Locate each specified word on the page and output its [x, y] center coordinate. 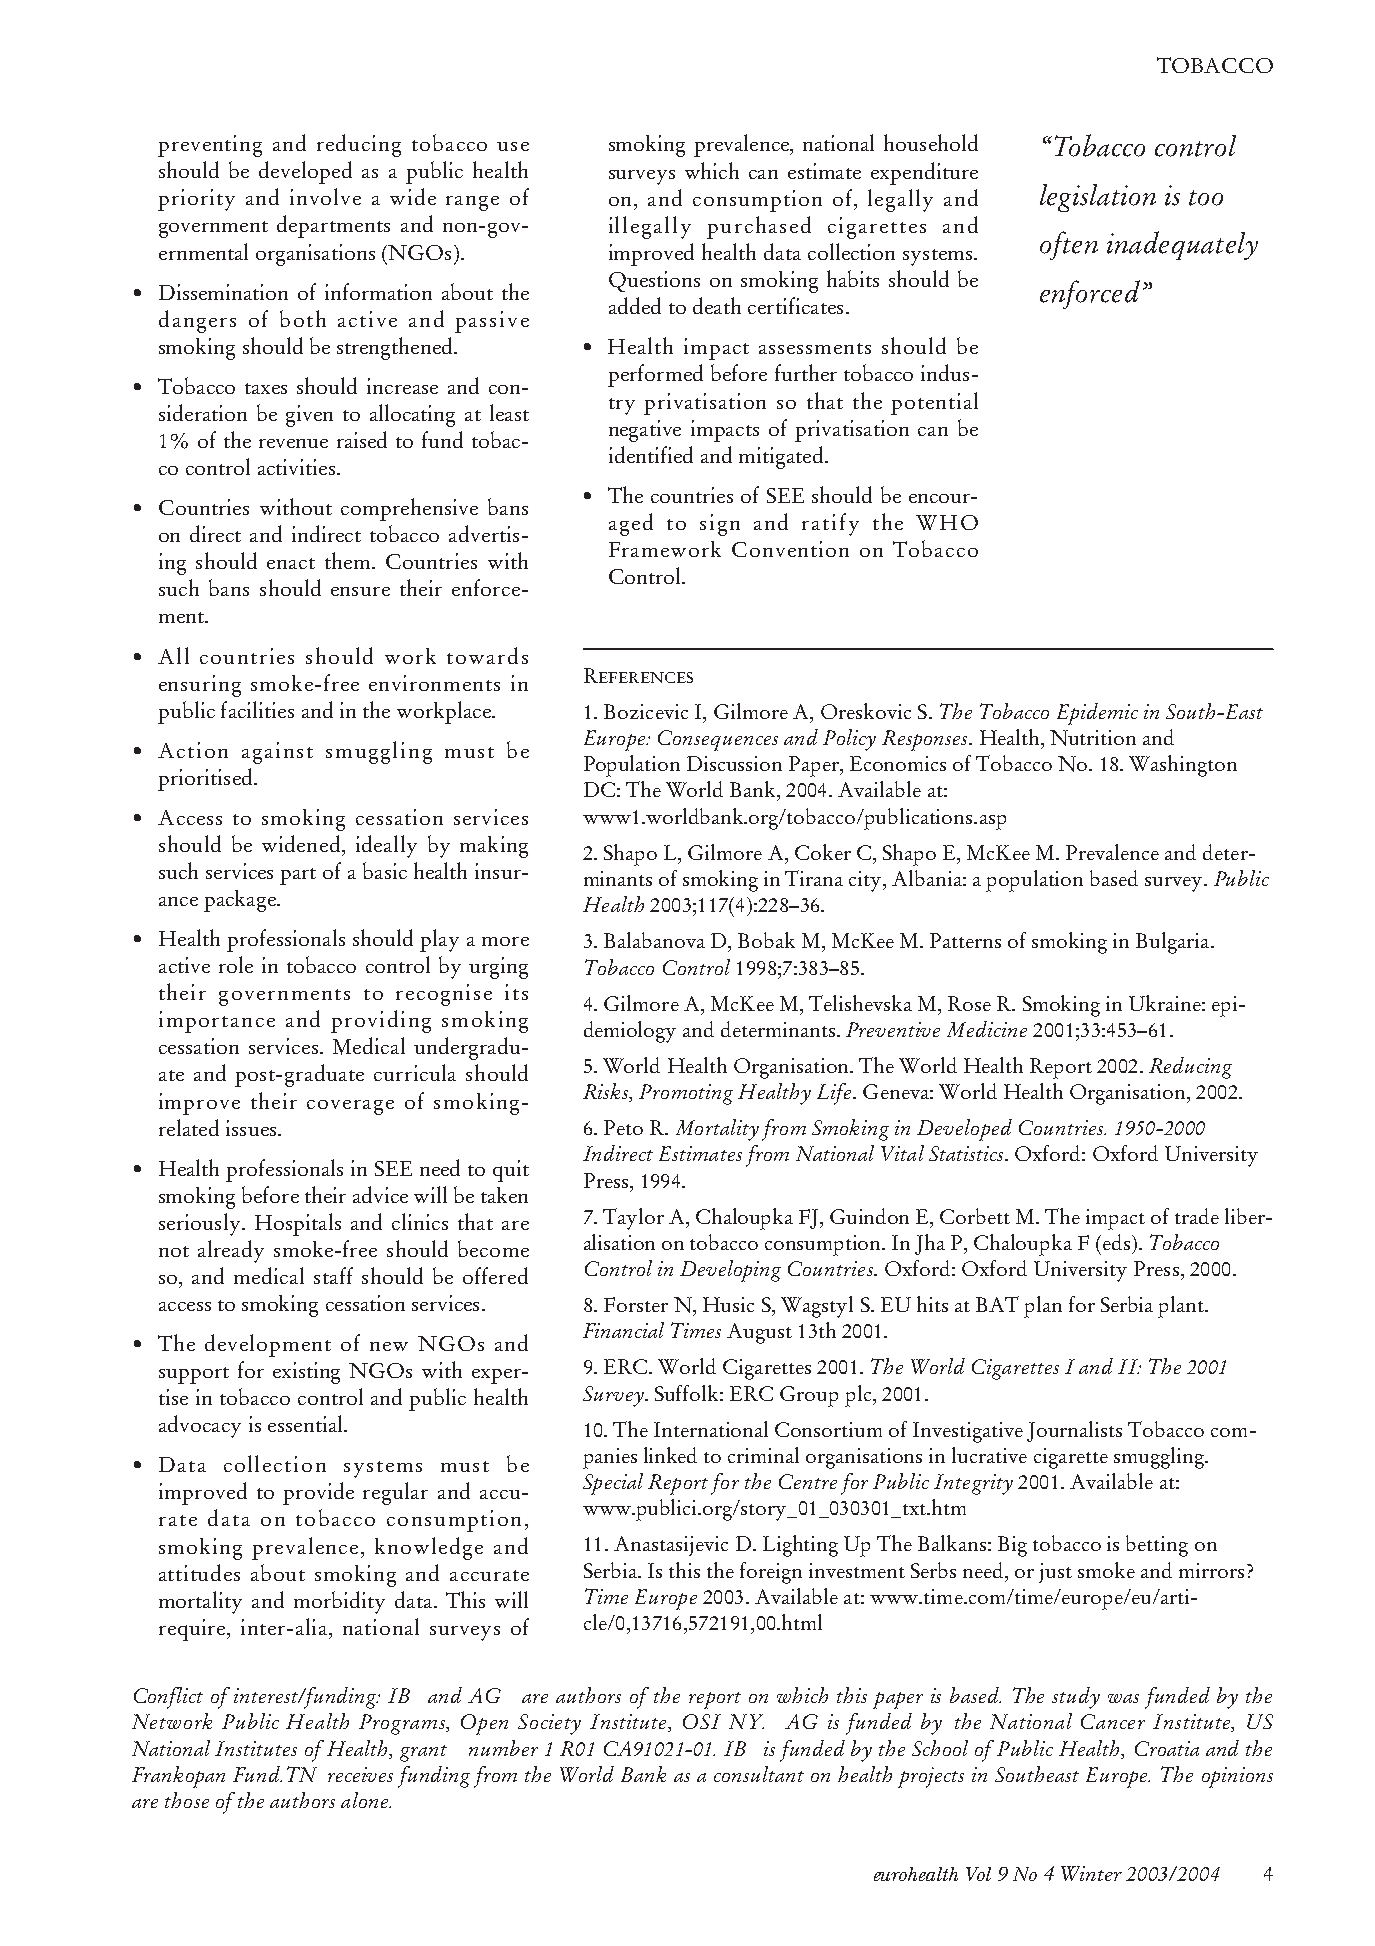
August [759, 1333]
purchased [759, 227]
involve [325, 196]
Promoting [686, 1094]
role [236, 964]
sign [720, 525]
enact [291, 563]
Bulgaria [1174, 943]
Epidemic [1097, 714]
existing [306, 1373]
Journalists [1074, 1431]
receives [360, 1774]
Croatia [1167, 1748]
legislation [1098, 198]
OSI [702, 1721]
